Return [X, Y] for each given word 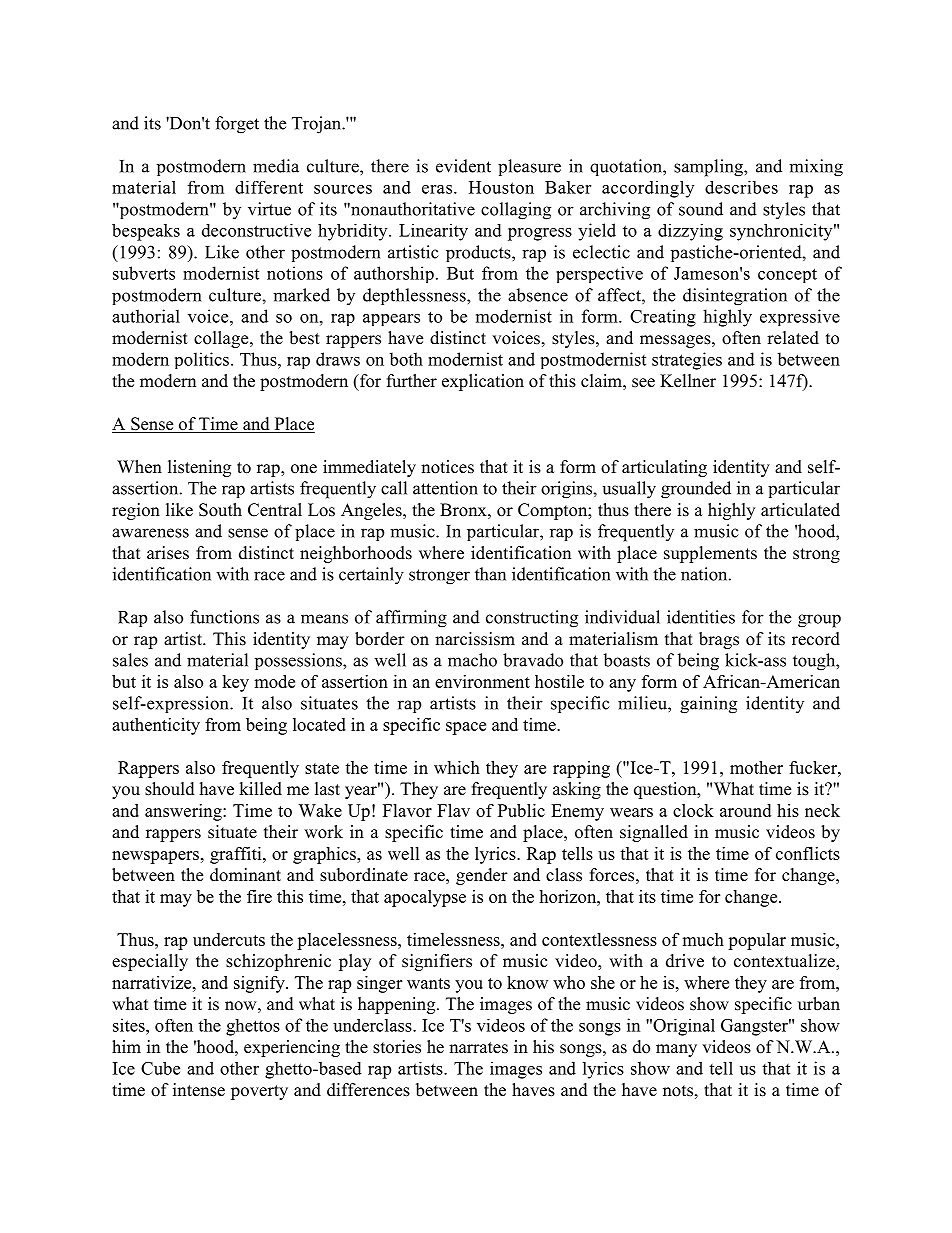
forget [237, 125]
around [745, 810]
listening [199, 468]
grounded [696, 490]
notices [447, 467]
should [170, 789]
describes [741, 187]
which [457, 767]
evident [463, 166]
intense [199, 1090]
